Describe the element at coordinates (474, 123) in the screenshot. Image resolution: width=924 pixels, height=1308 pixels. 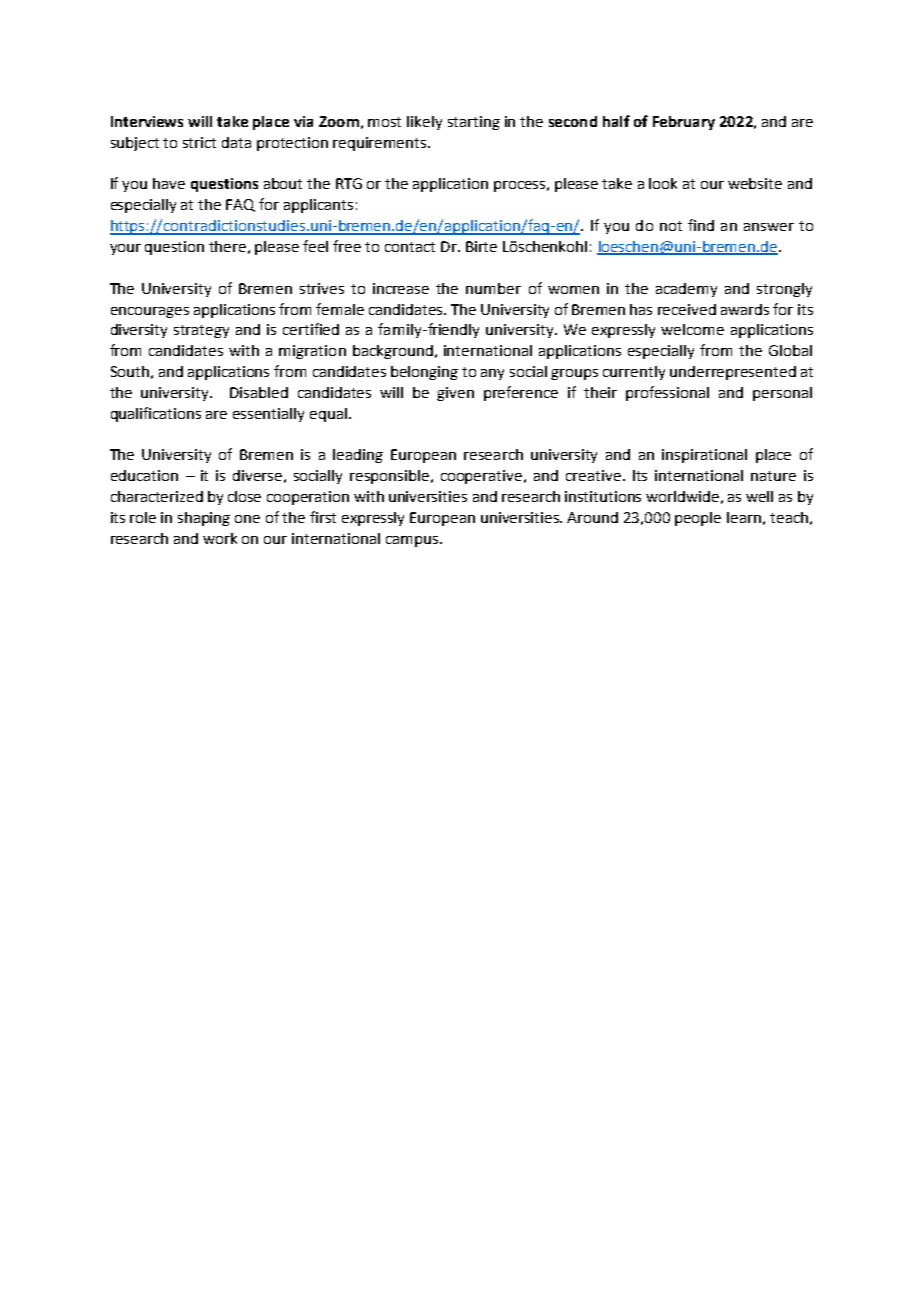
I see `starting` at that location.
